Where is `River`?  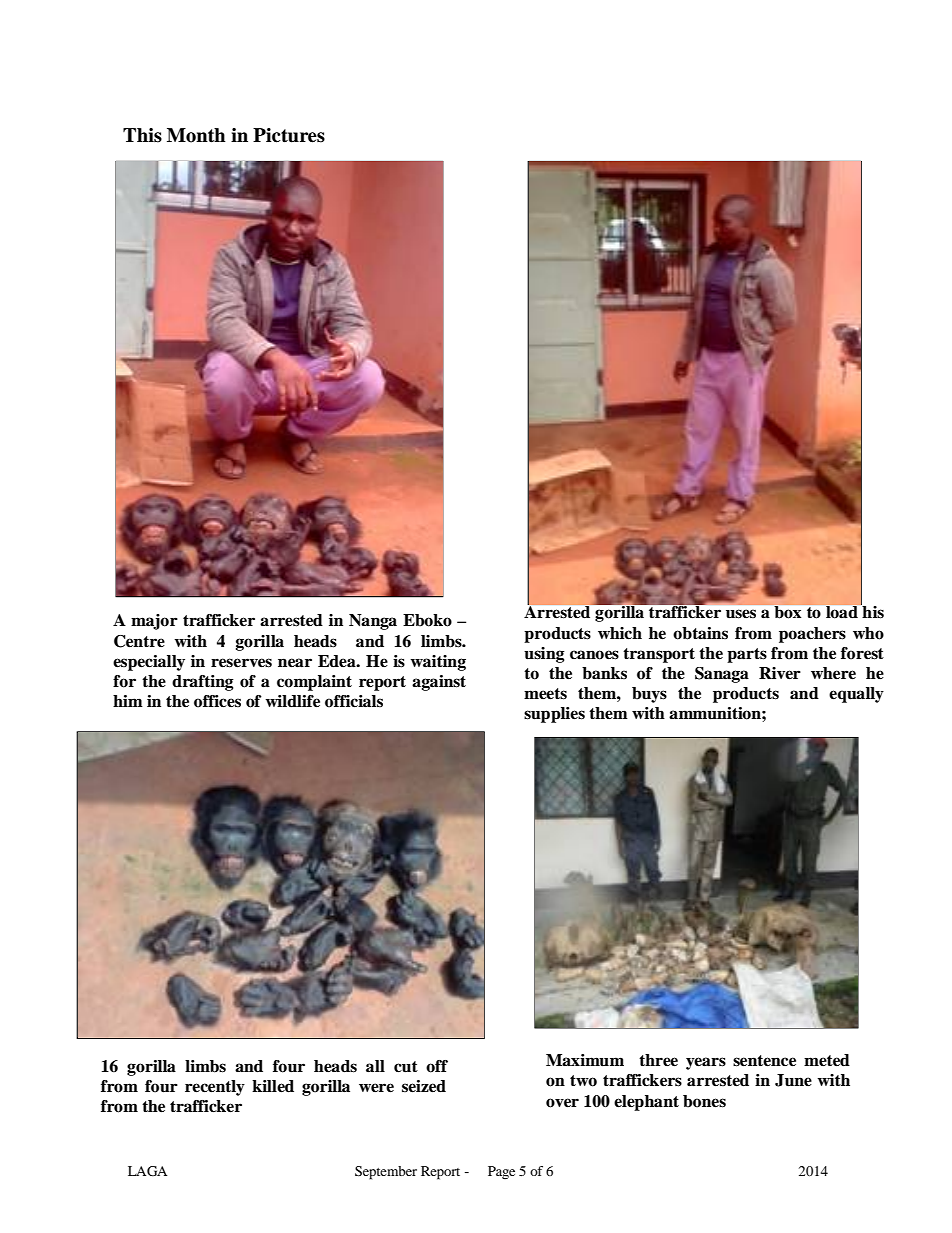 River is located at coordinates (780, 673).
